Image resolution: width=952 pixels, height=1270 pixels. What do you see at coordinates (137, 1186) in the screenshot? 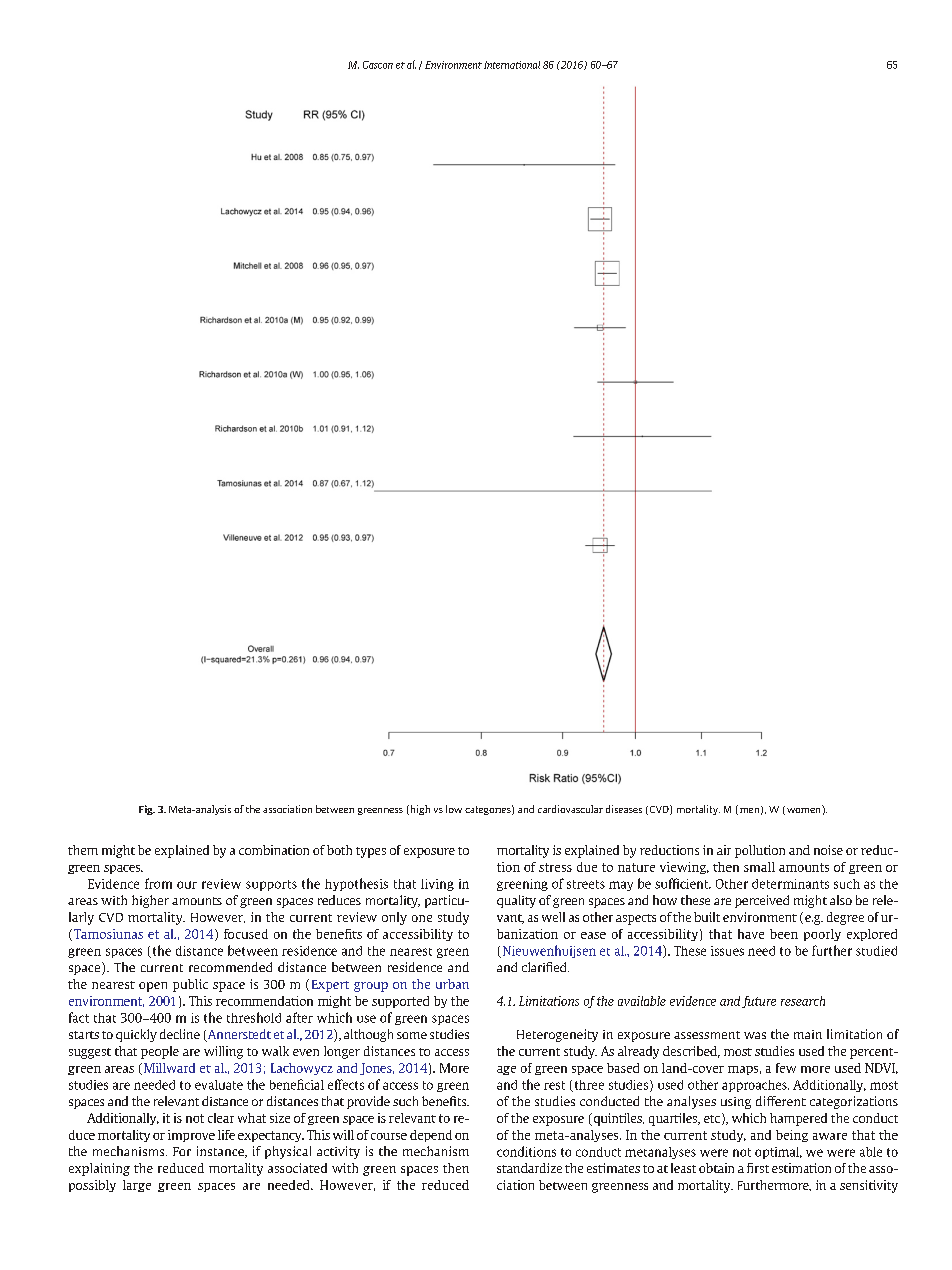
I see `large` at bounding box center [137, 1186].
